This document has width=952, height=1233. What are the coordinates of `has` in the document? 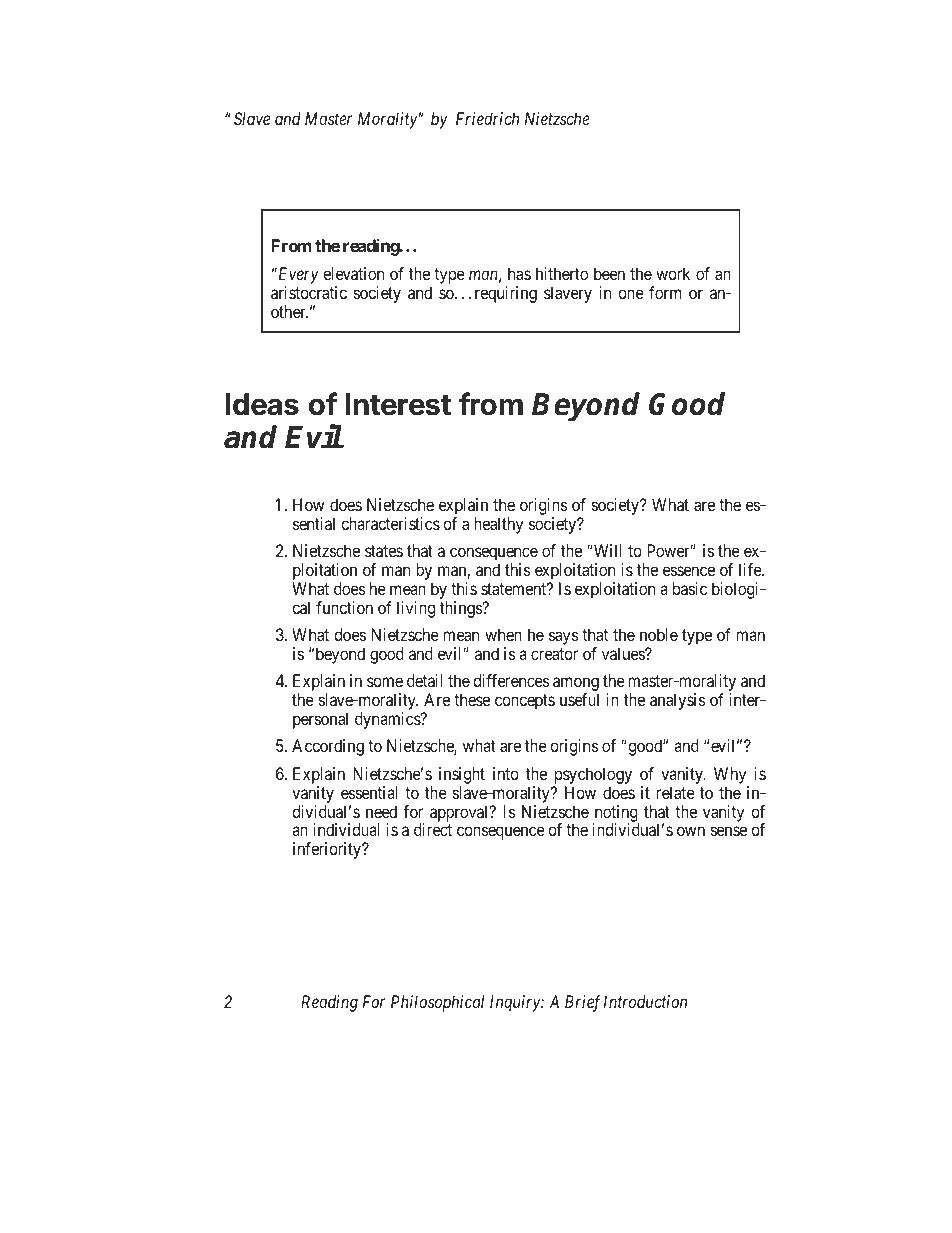 It's located at (519, 273).
